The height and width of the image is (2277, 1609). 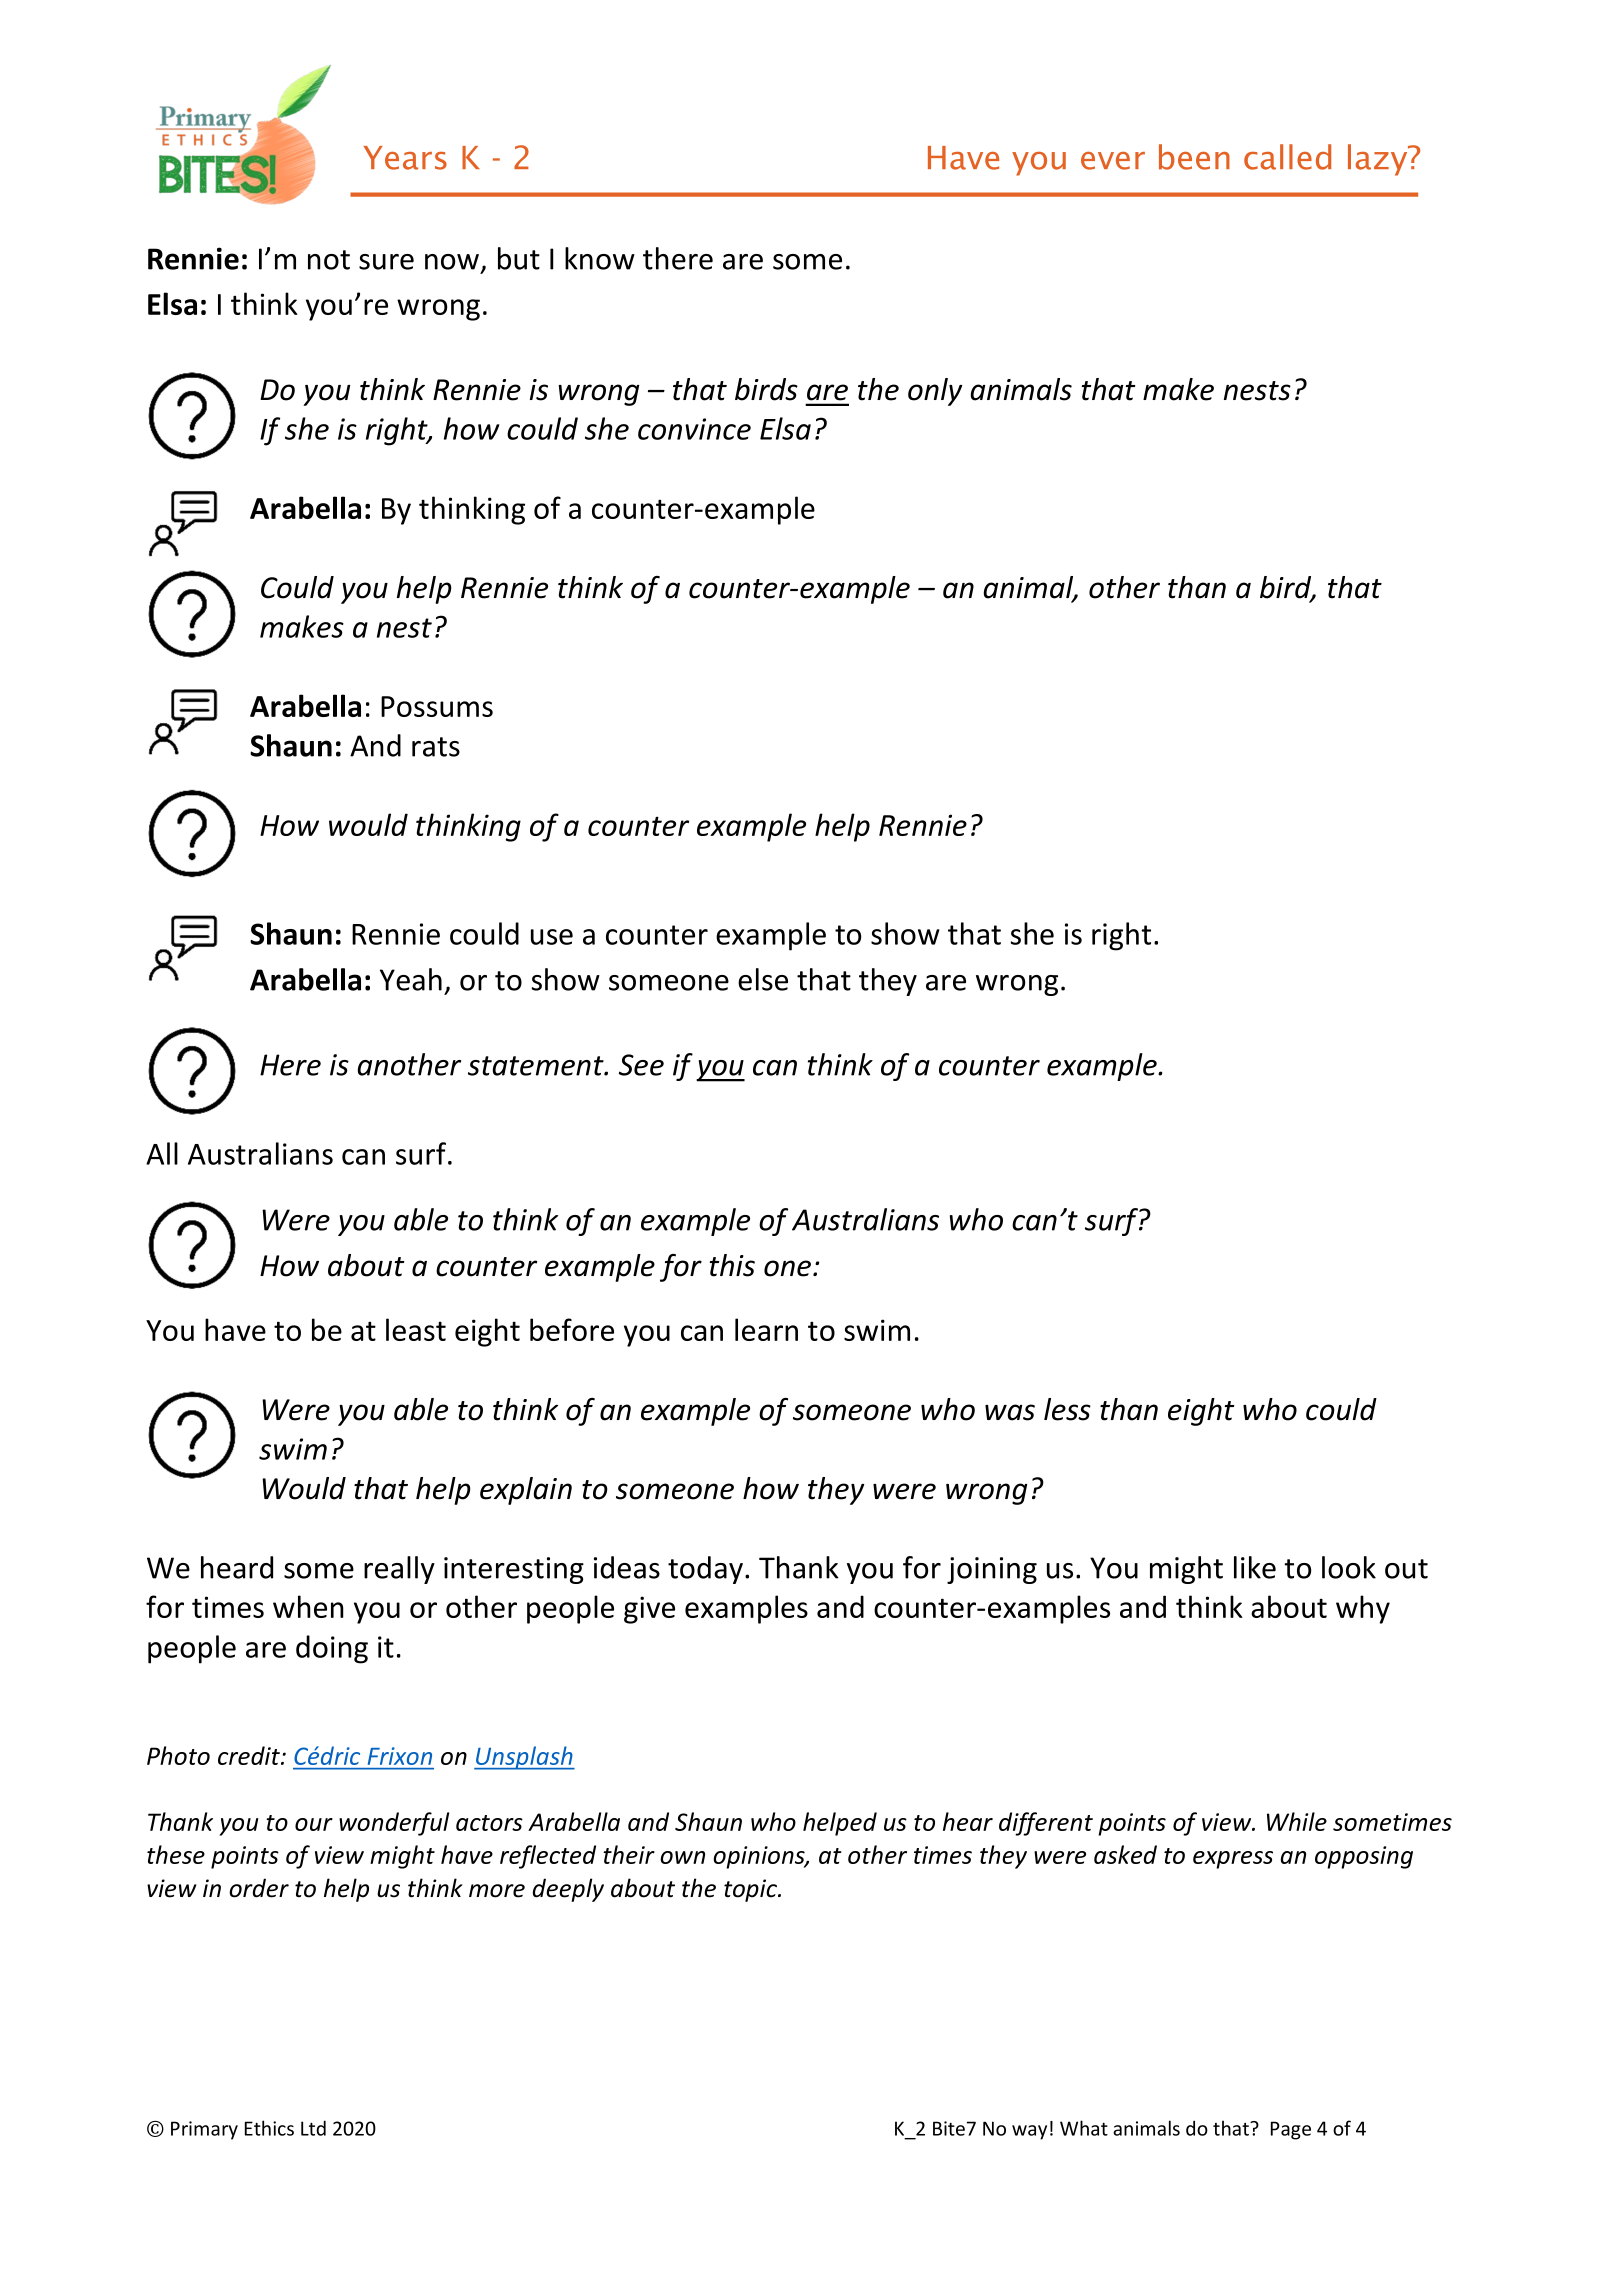 I want to click on less, so click(x=1067, y=1409).
